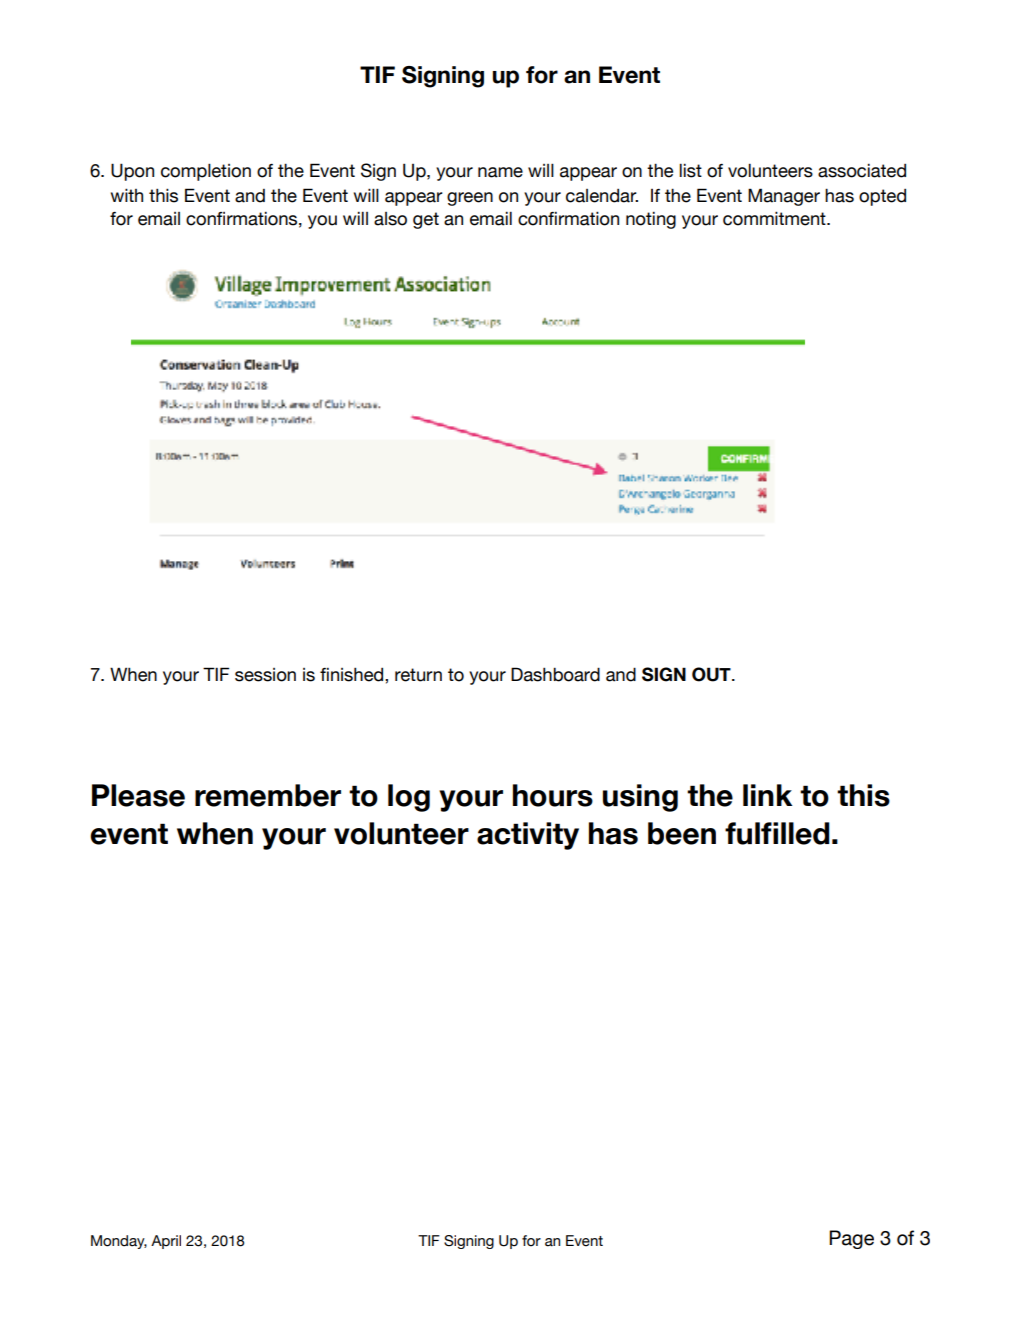 This document has width=1021, height=1321. I want to click on green, so click(470, 199).
